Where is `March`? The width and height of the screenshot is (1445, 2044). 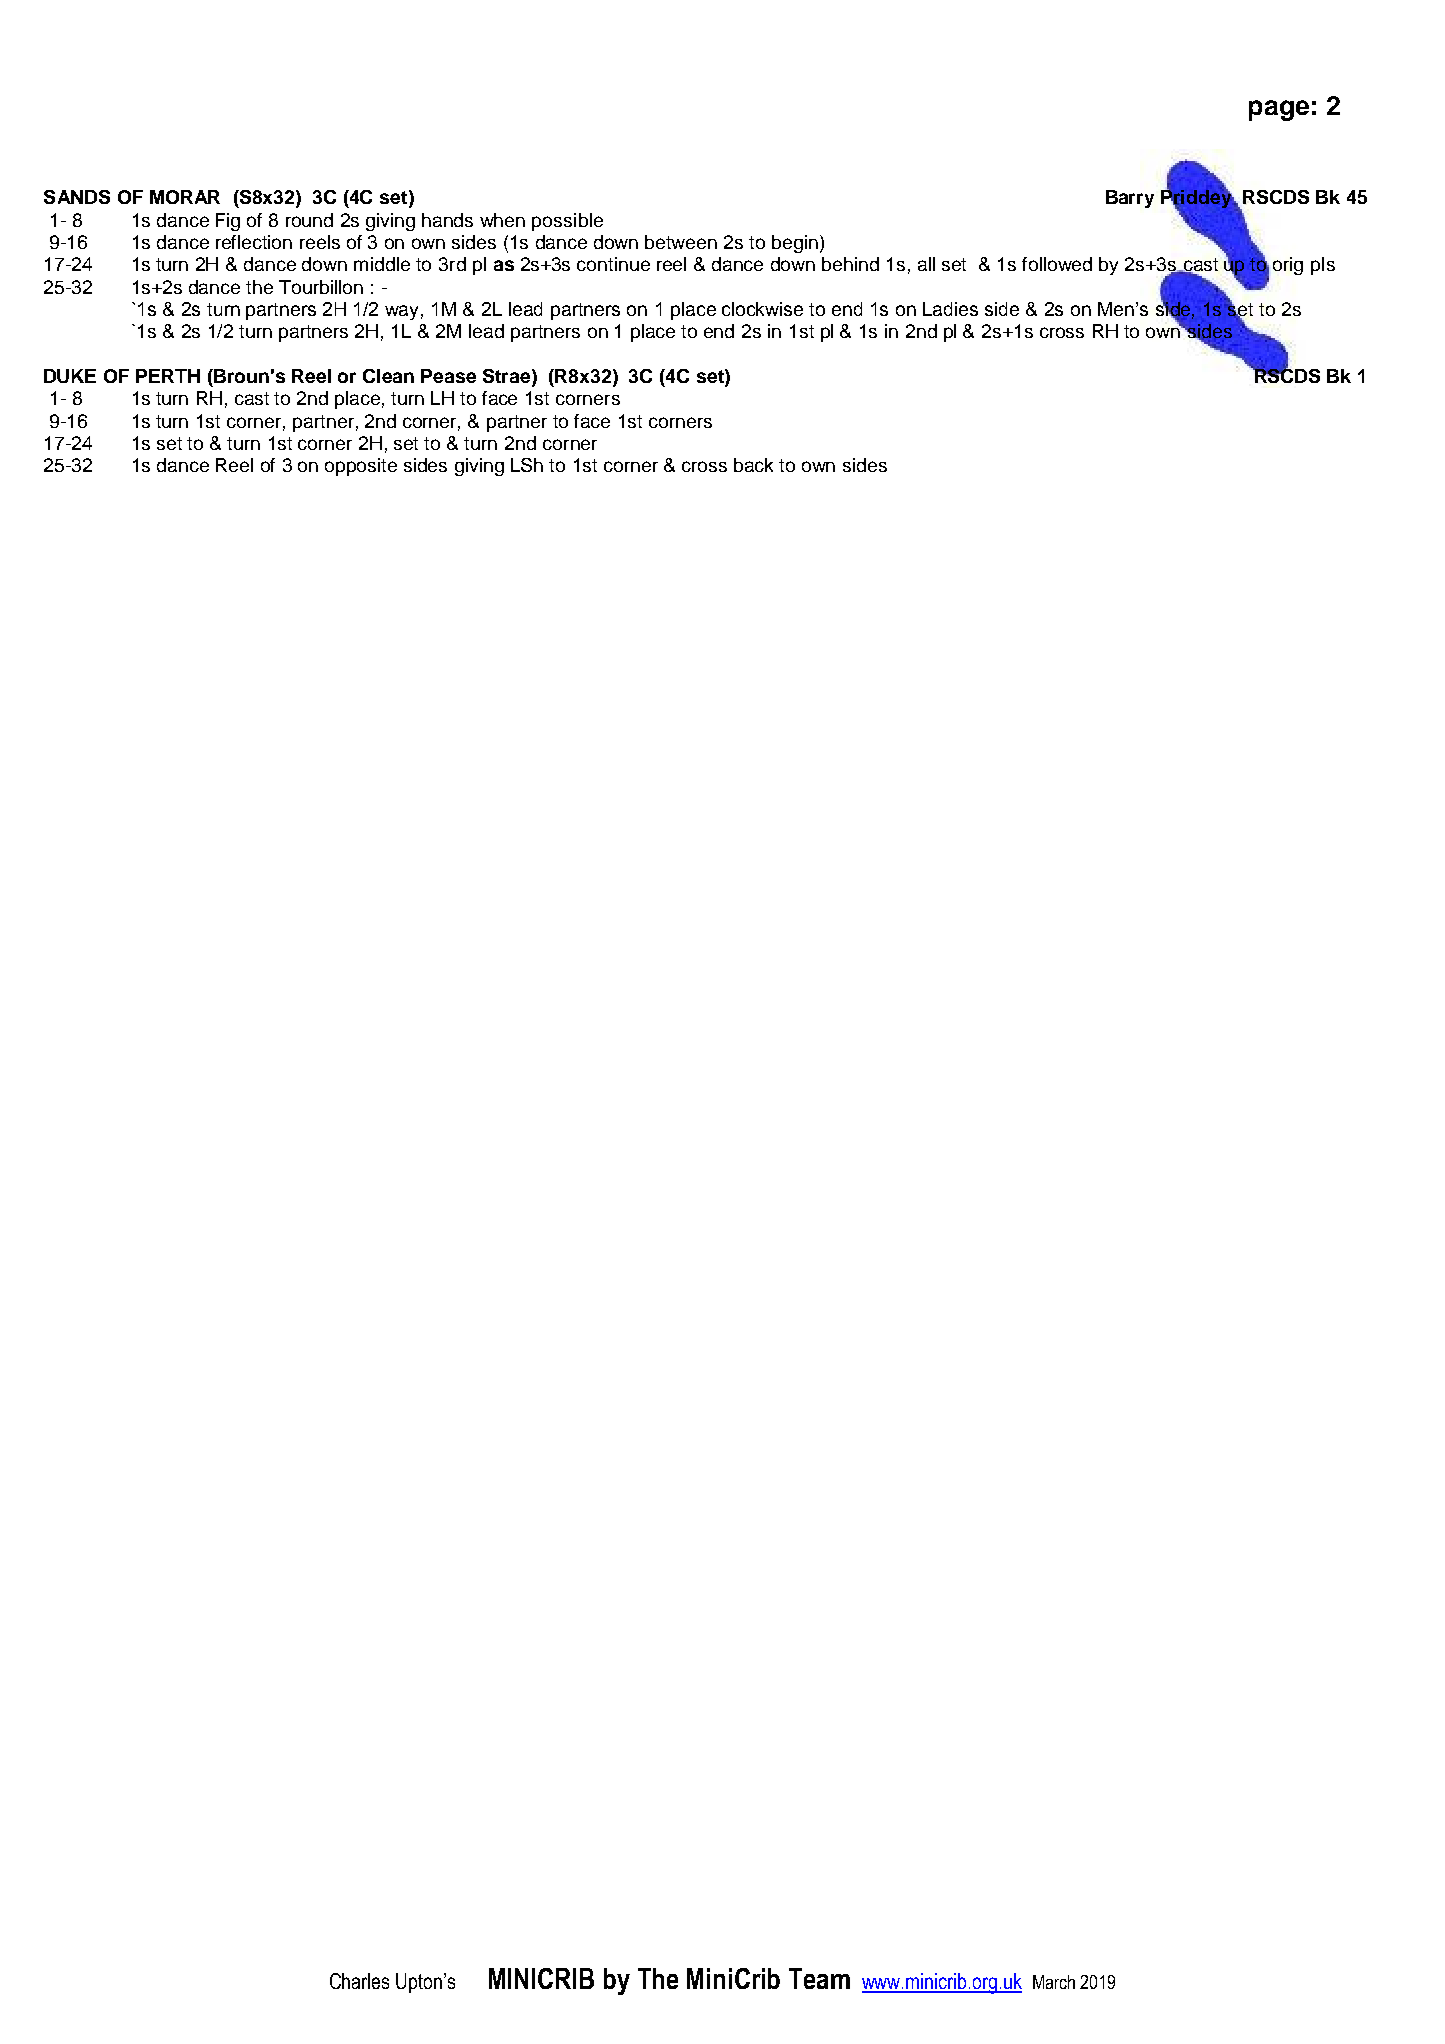
March is located at coordinates (1054, 1982).
